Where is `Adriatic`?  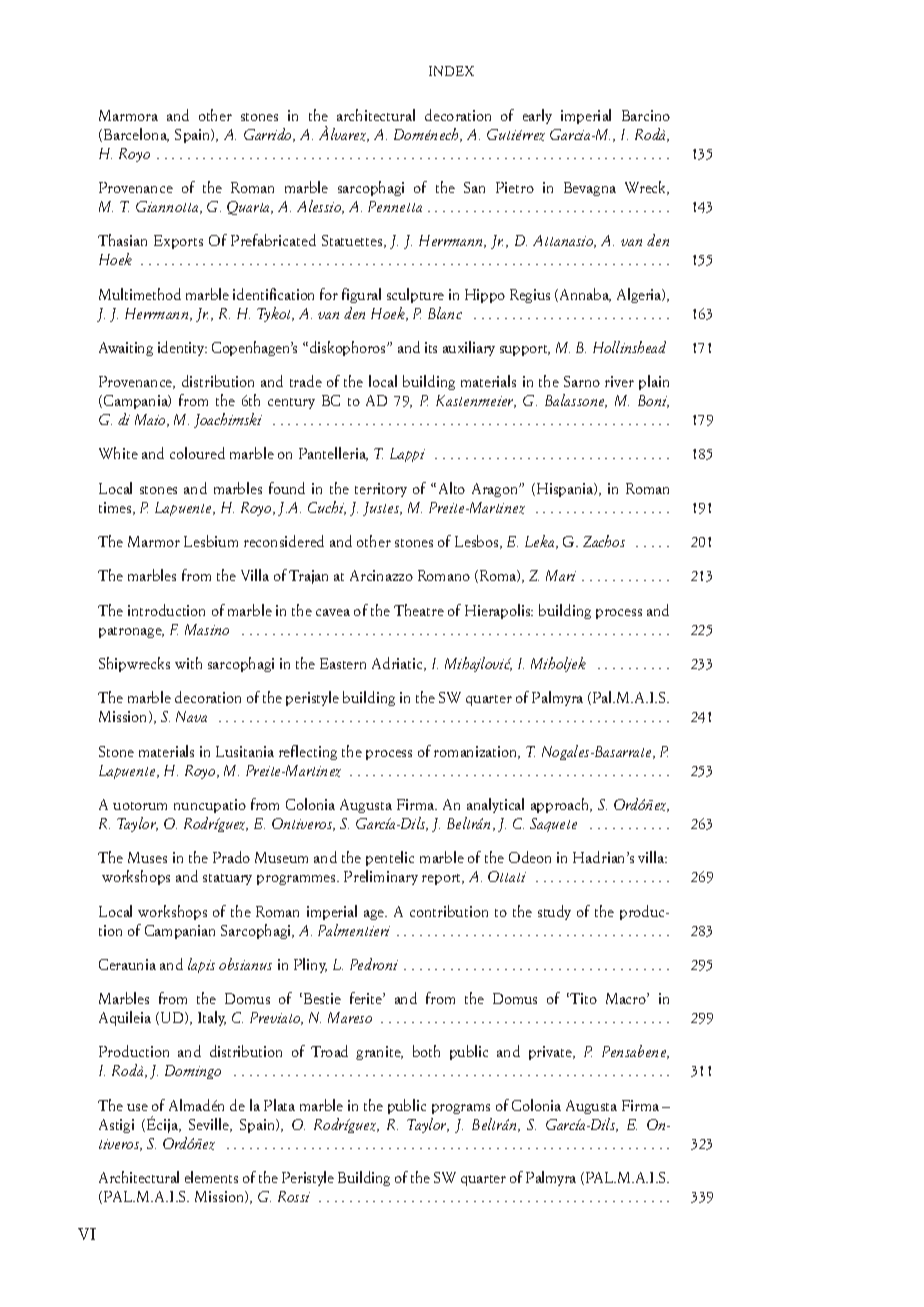 Adriatic is located at coordinates (399, 664).
